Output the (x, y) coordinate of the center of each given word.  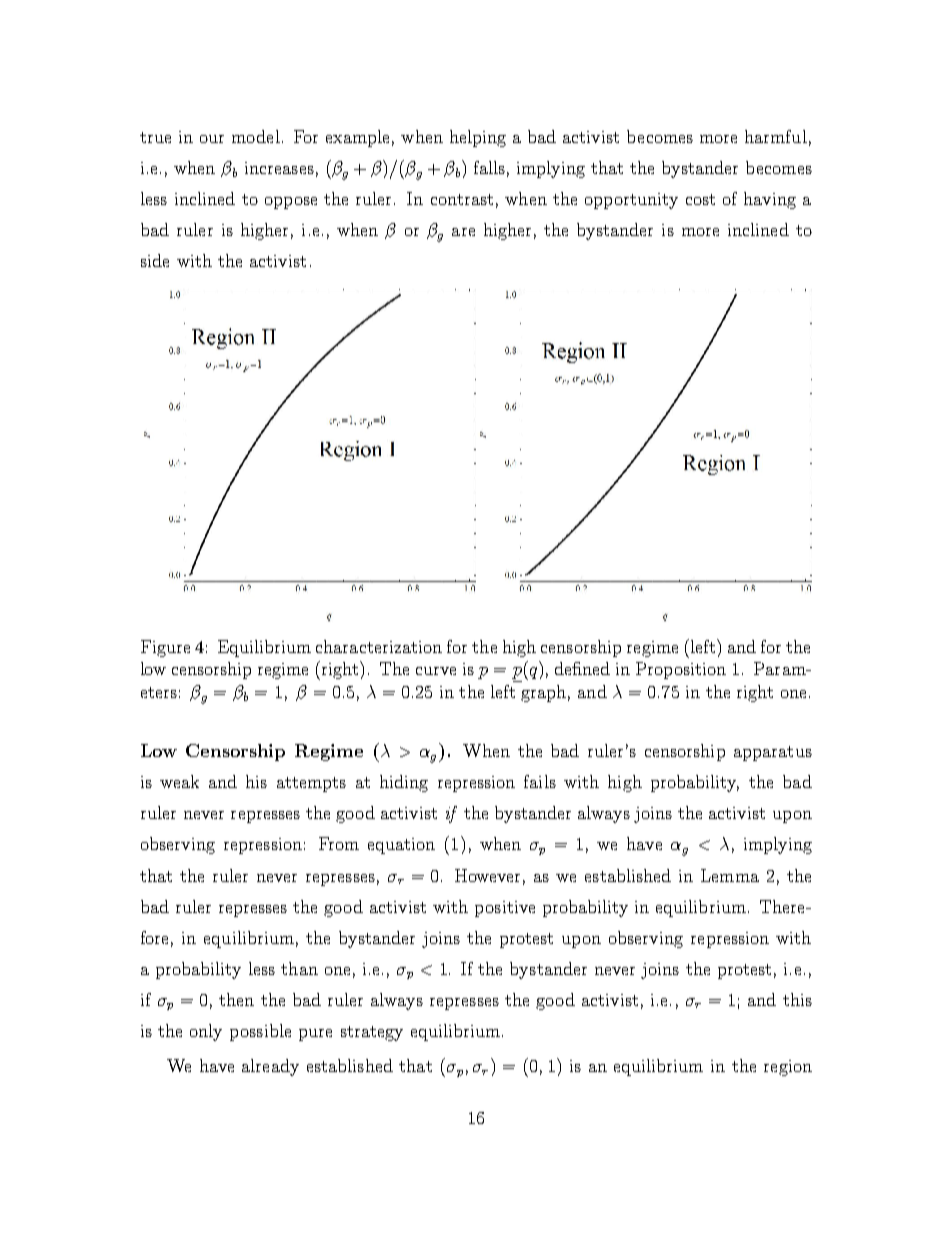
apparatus (773, 753)
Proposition (681, 670)
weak (179, 781)
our (212, 139)
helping (478, 138)
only (206, 1032)
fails (540, 781)
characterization (379, 646)
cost (700, 199)
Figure (165, 648)
